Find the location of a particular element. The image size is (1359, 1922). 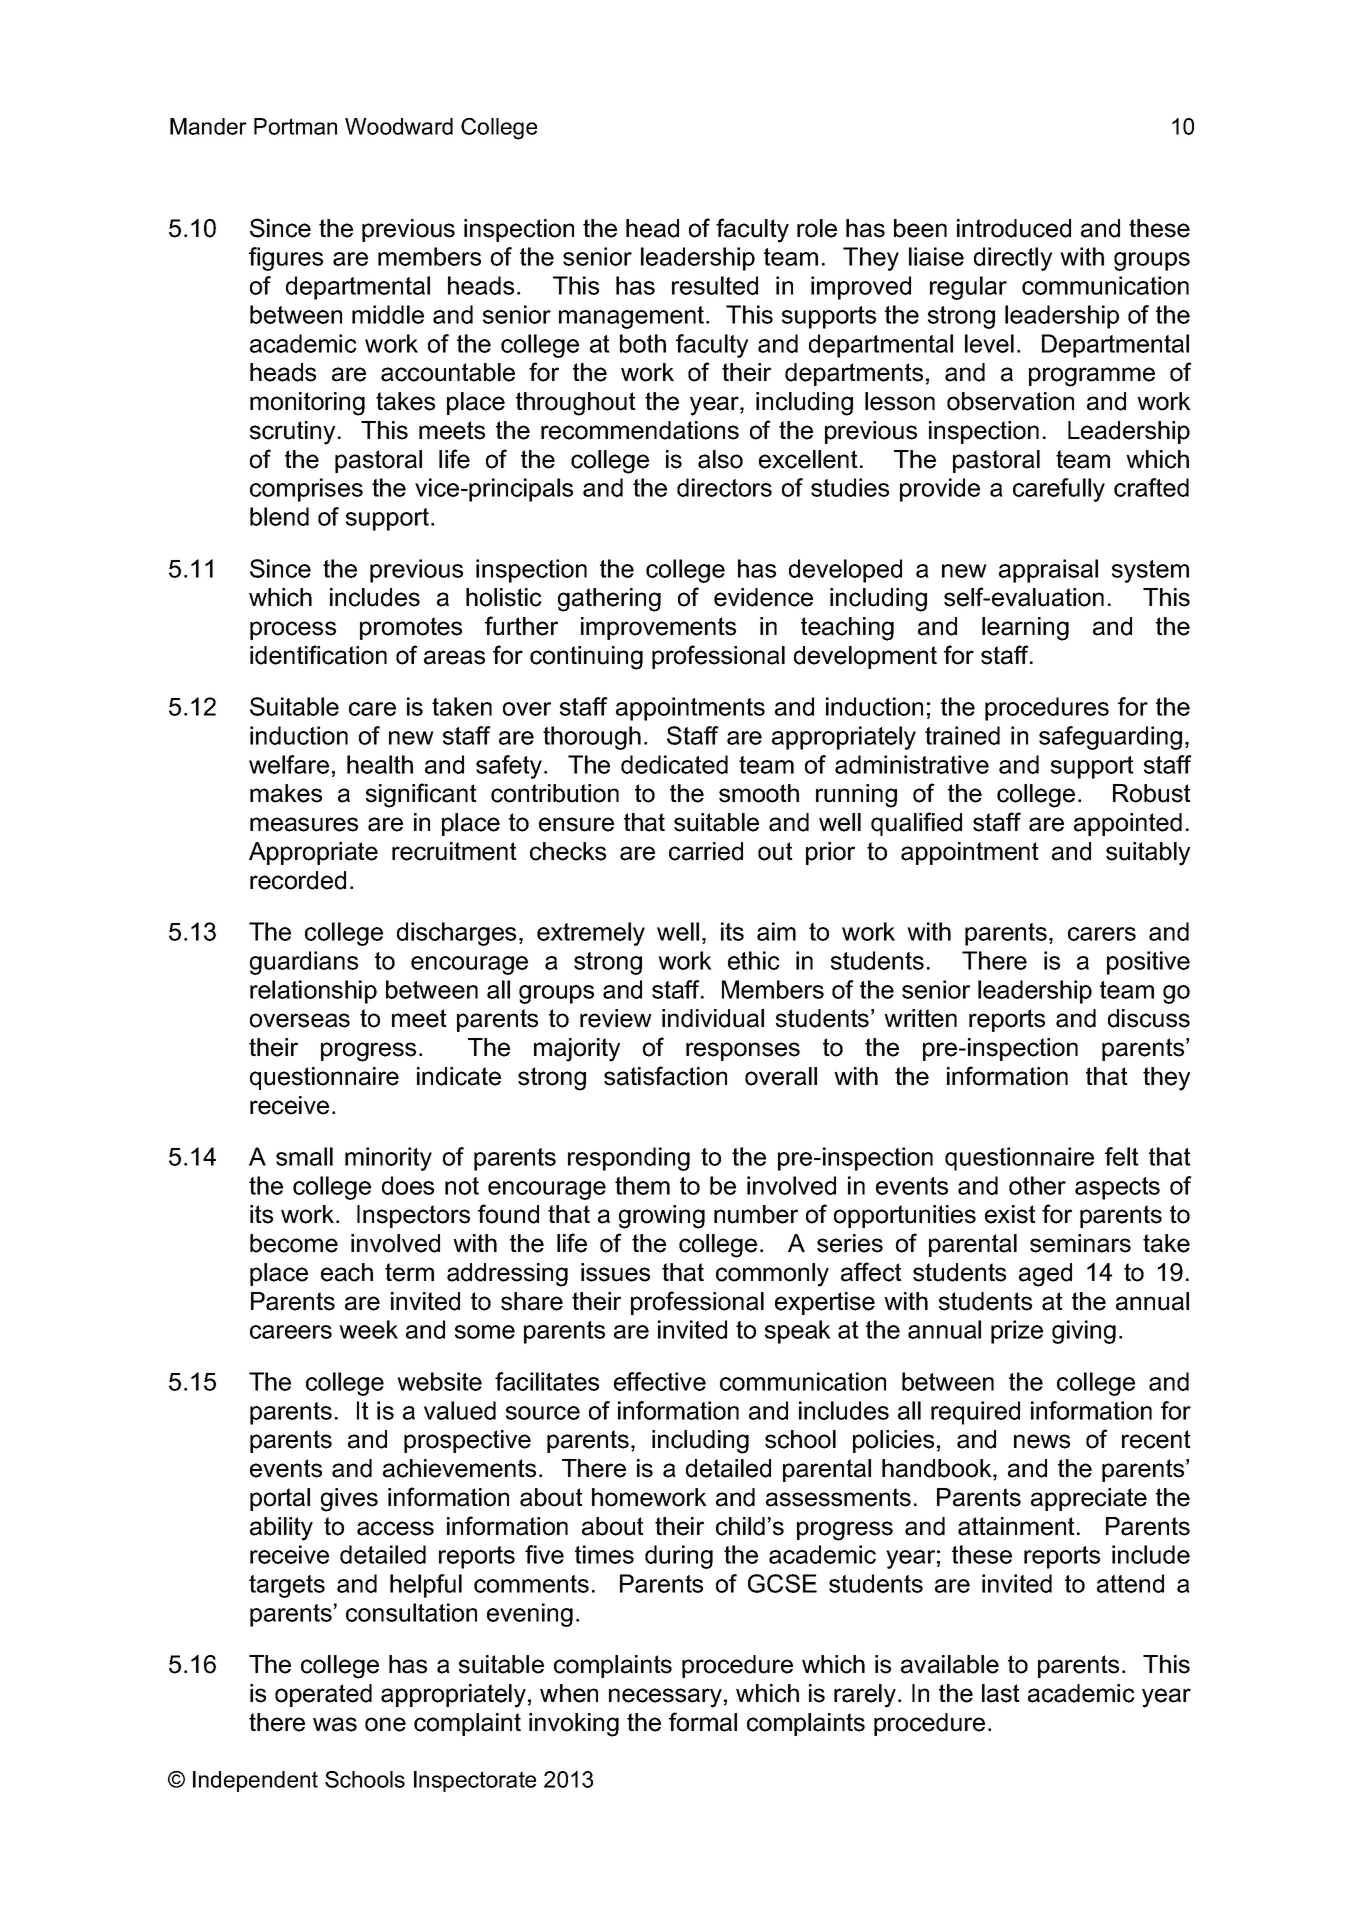

Inspectors is located at coordinates (413, 1216).
